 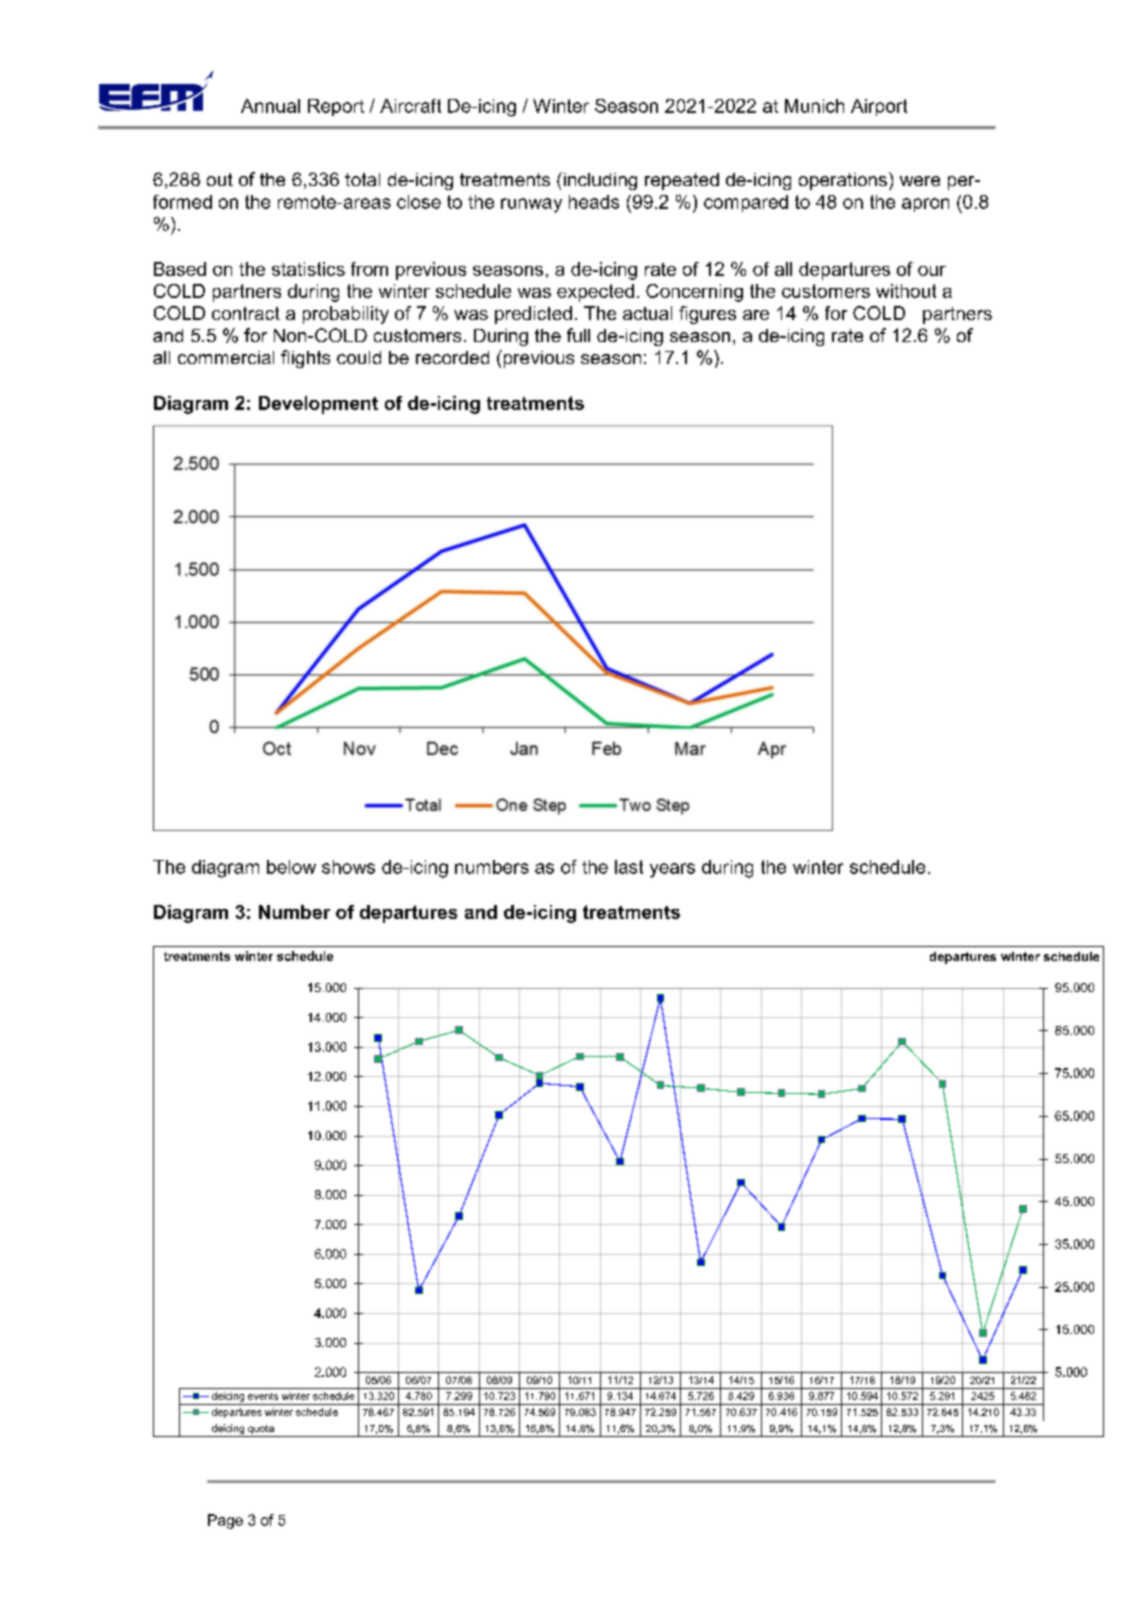 What do you see at coordinates (291, 867) in the image?
I see `below` at bounding box center [291, 867].
